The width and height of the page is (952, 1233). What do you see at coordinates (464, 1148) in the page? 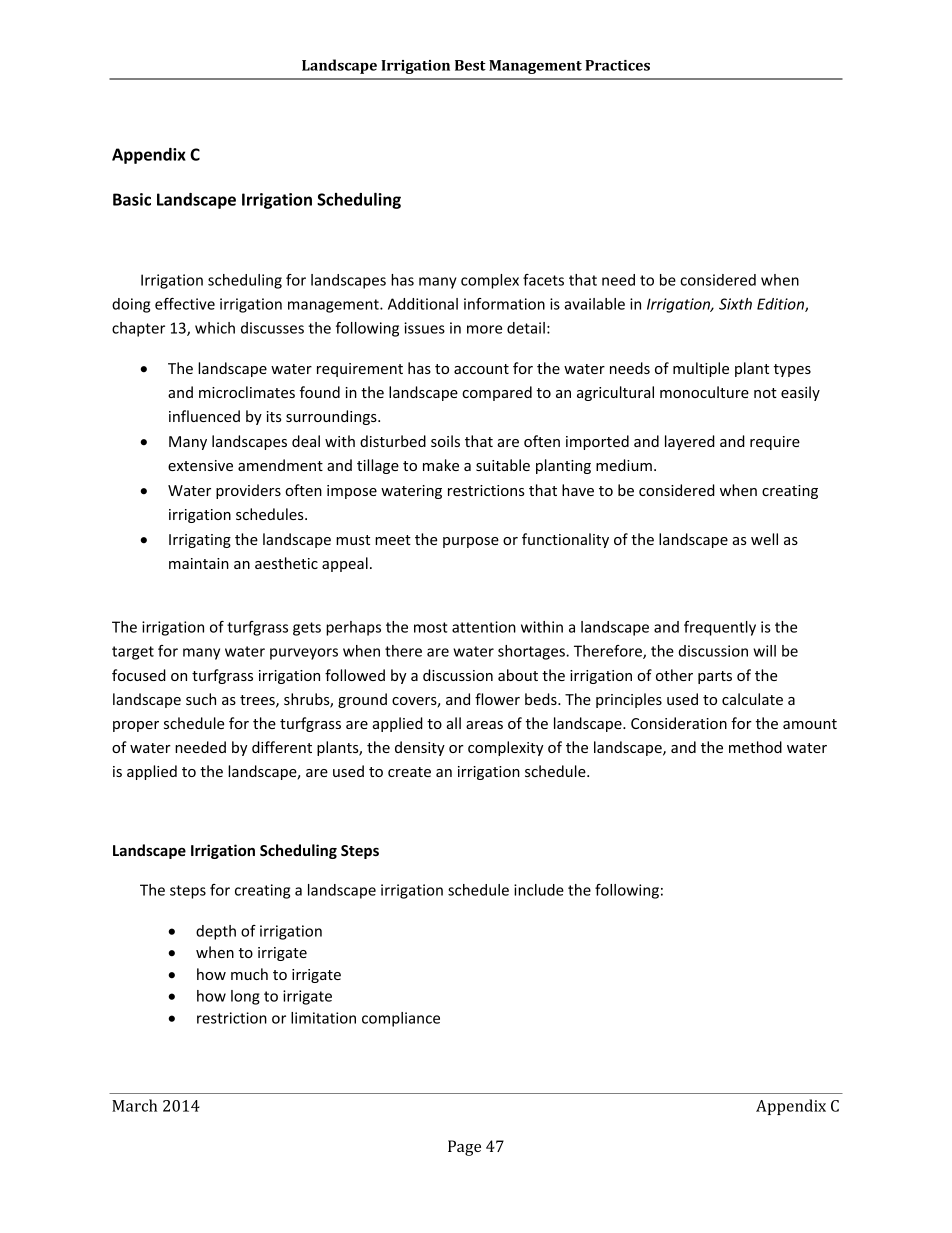
I see `Page` at bounding box center [464, 1148].
